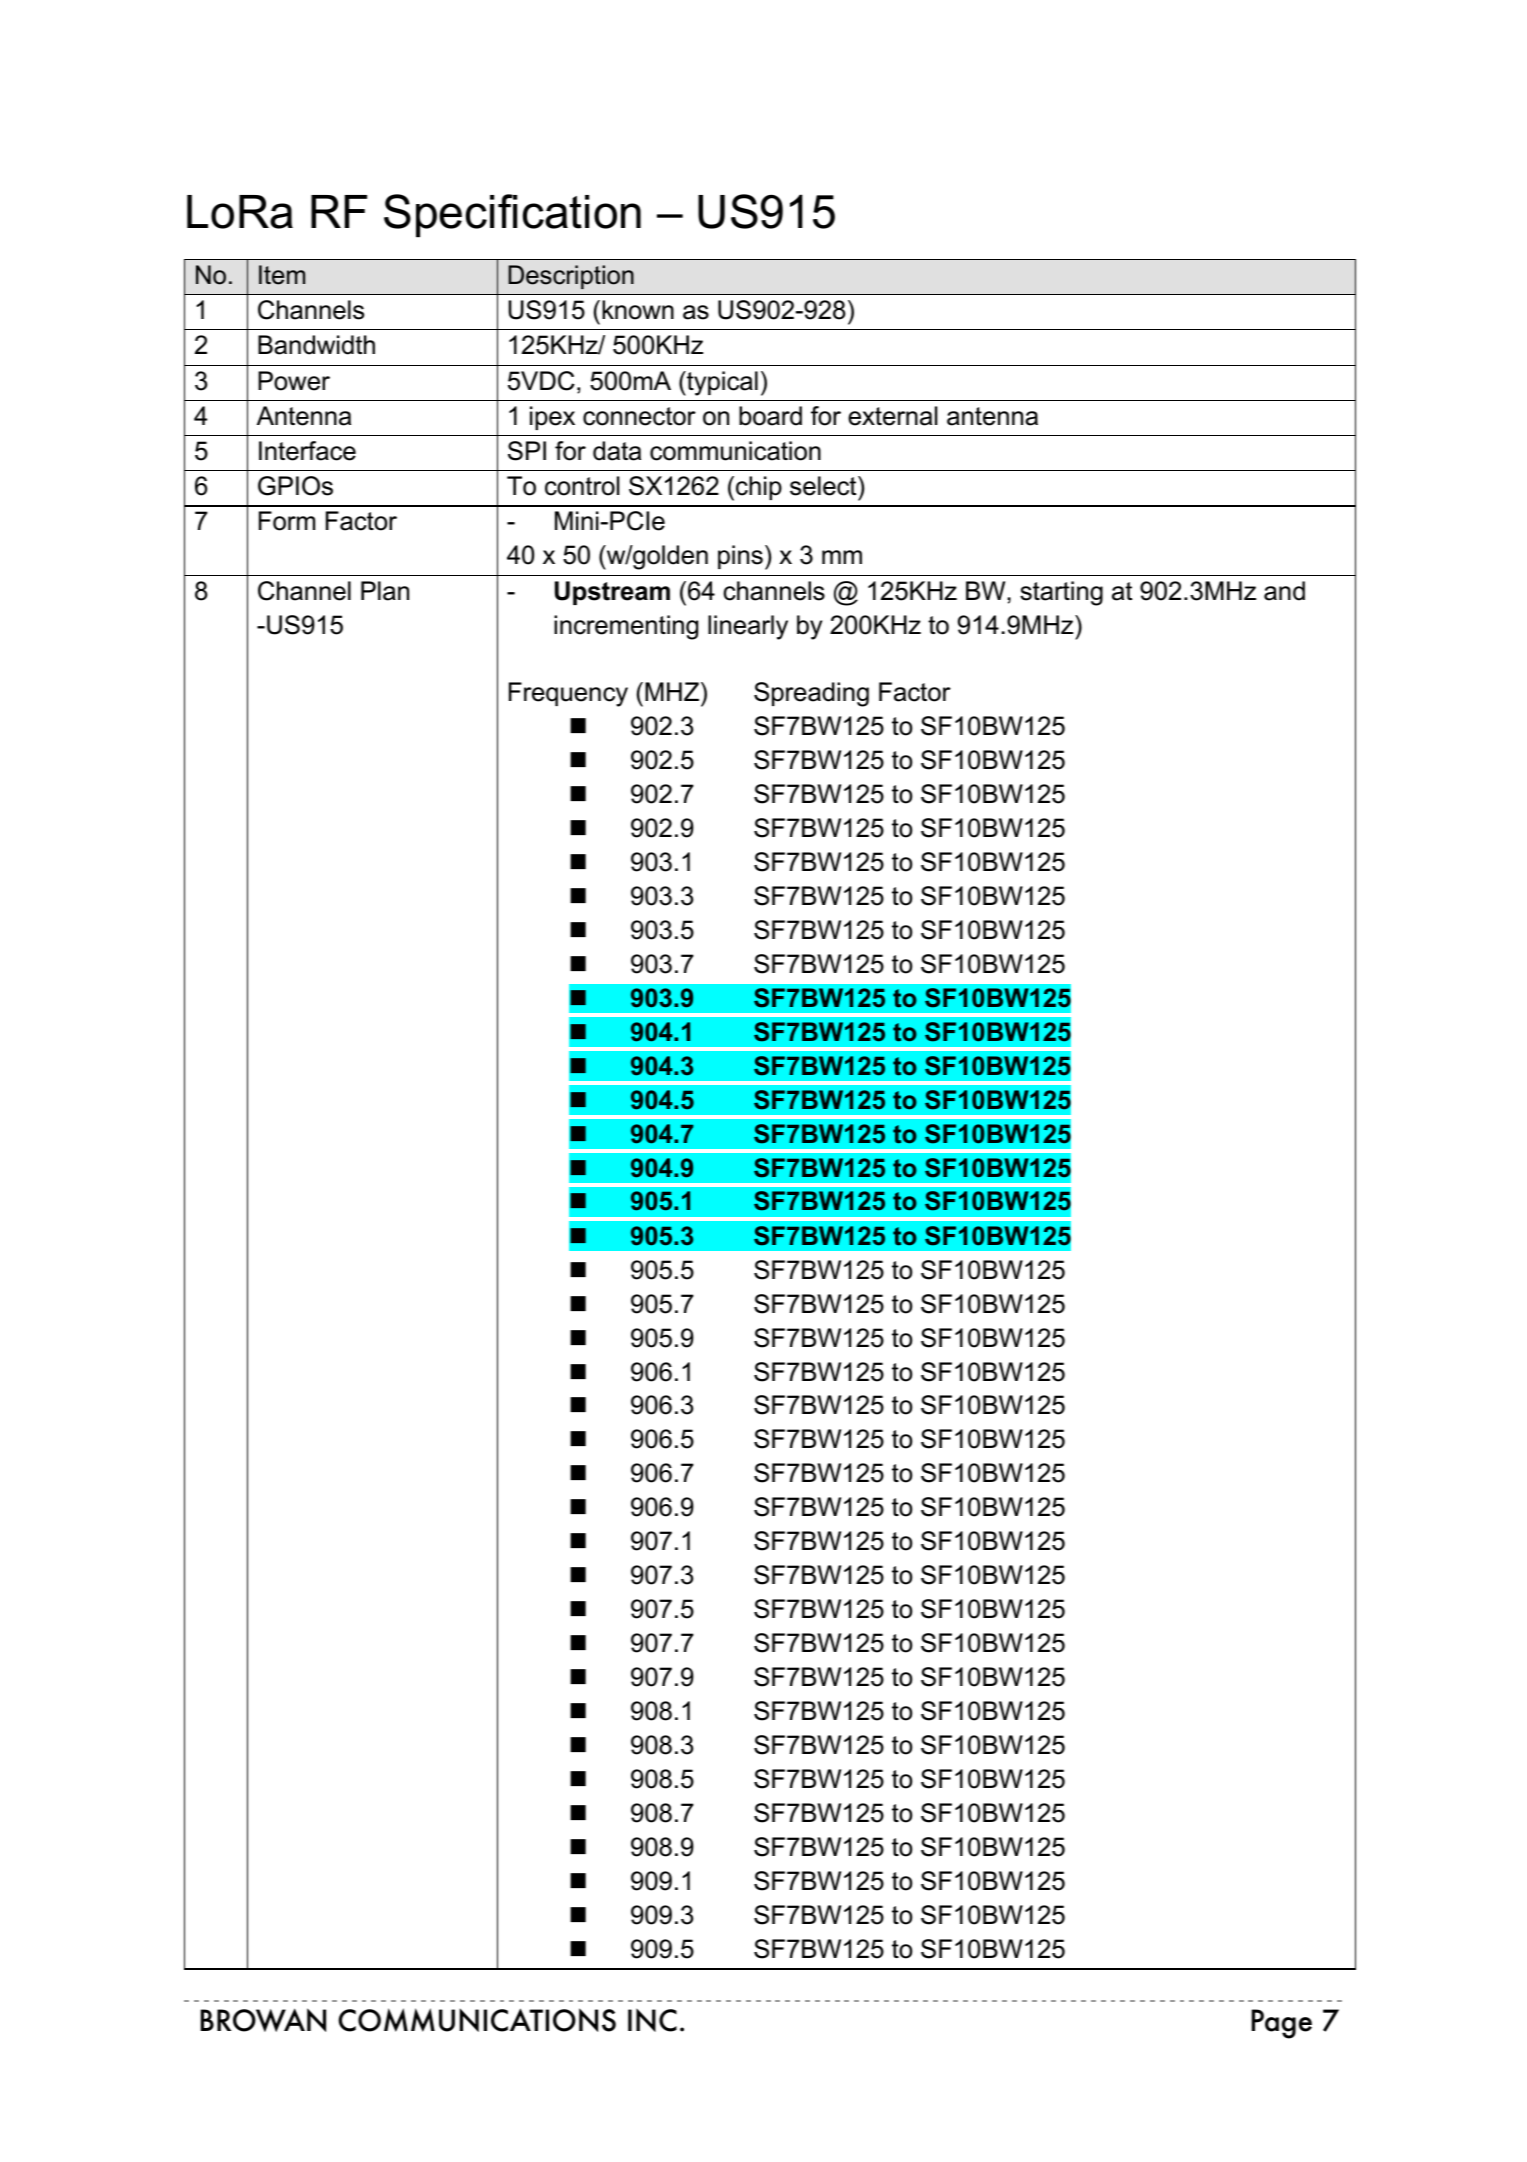  I want to click on Frequency, so click(568, 694).
